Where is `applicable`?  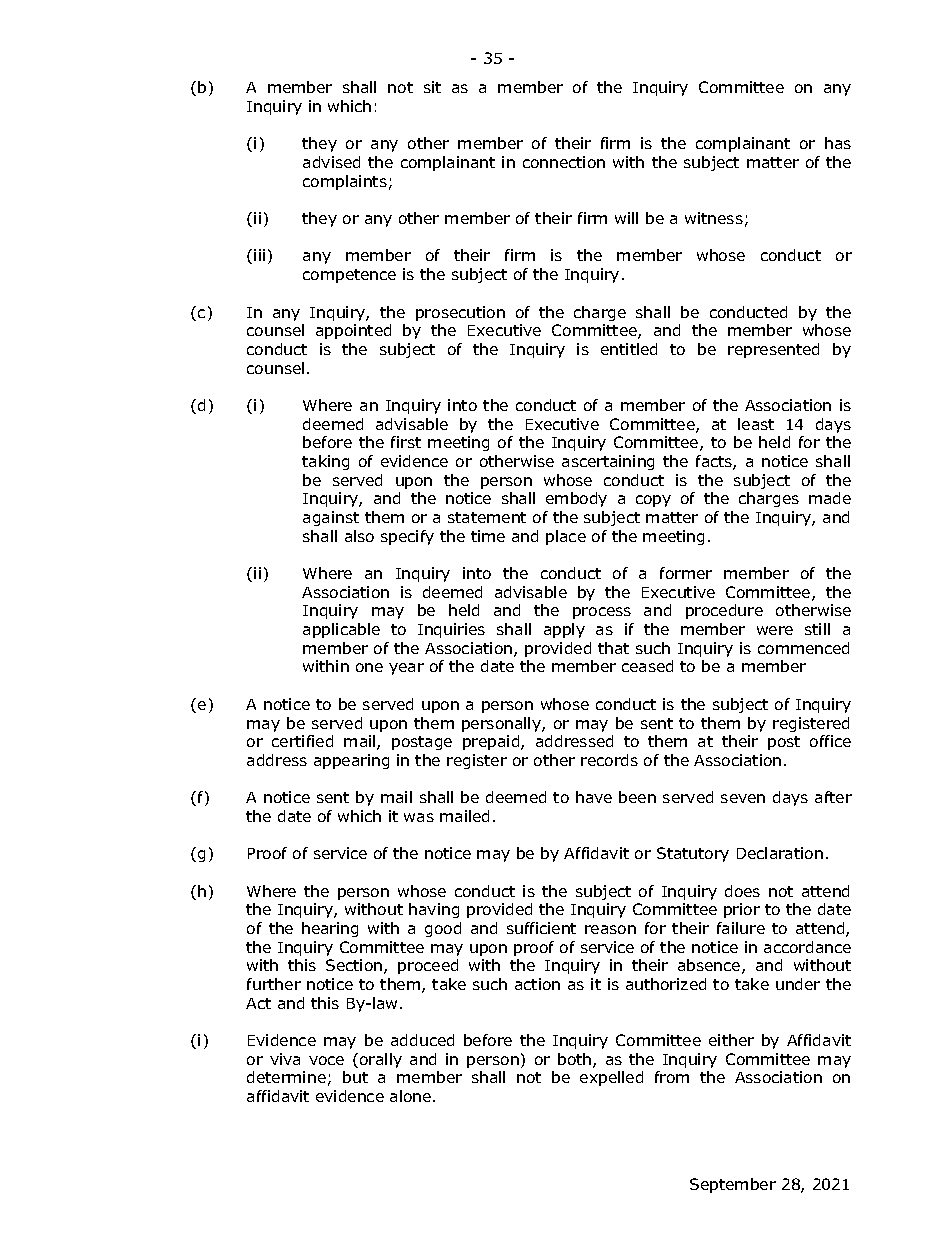 applicable is located at coordinates (341, 630).
